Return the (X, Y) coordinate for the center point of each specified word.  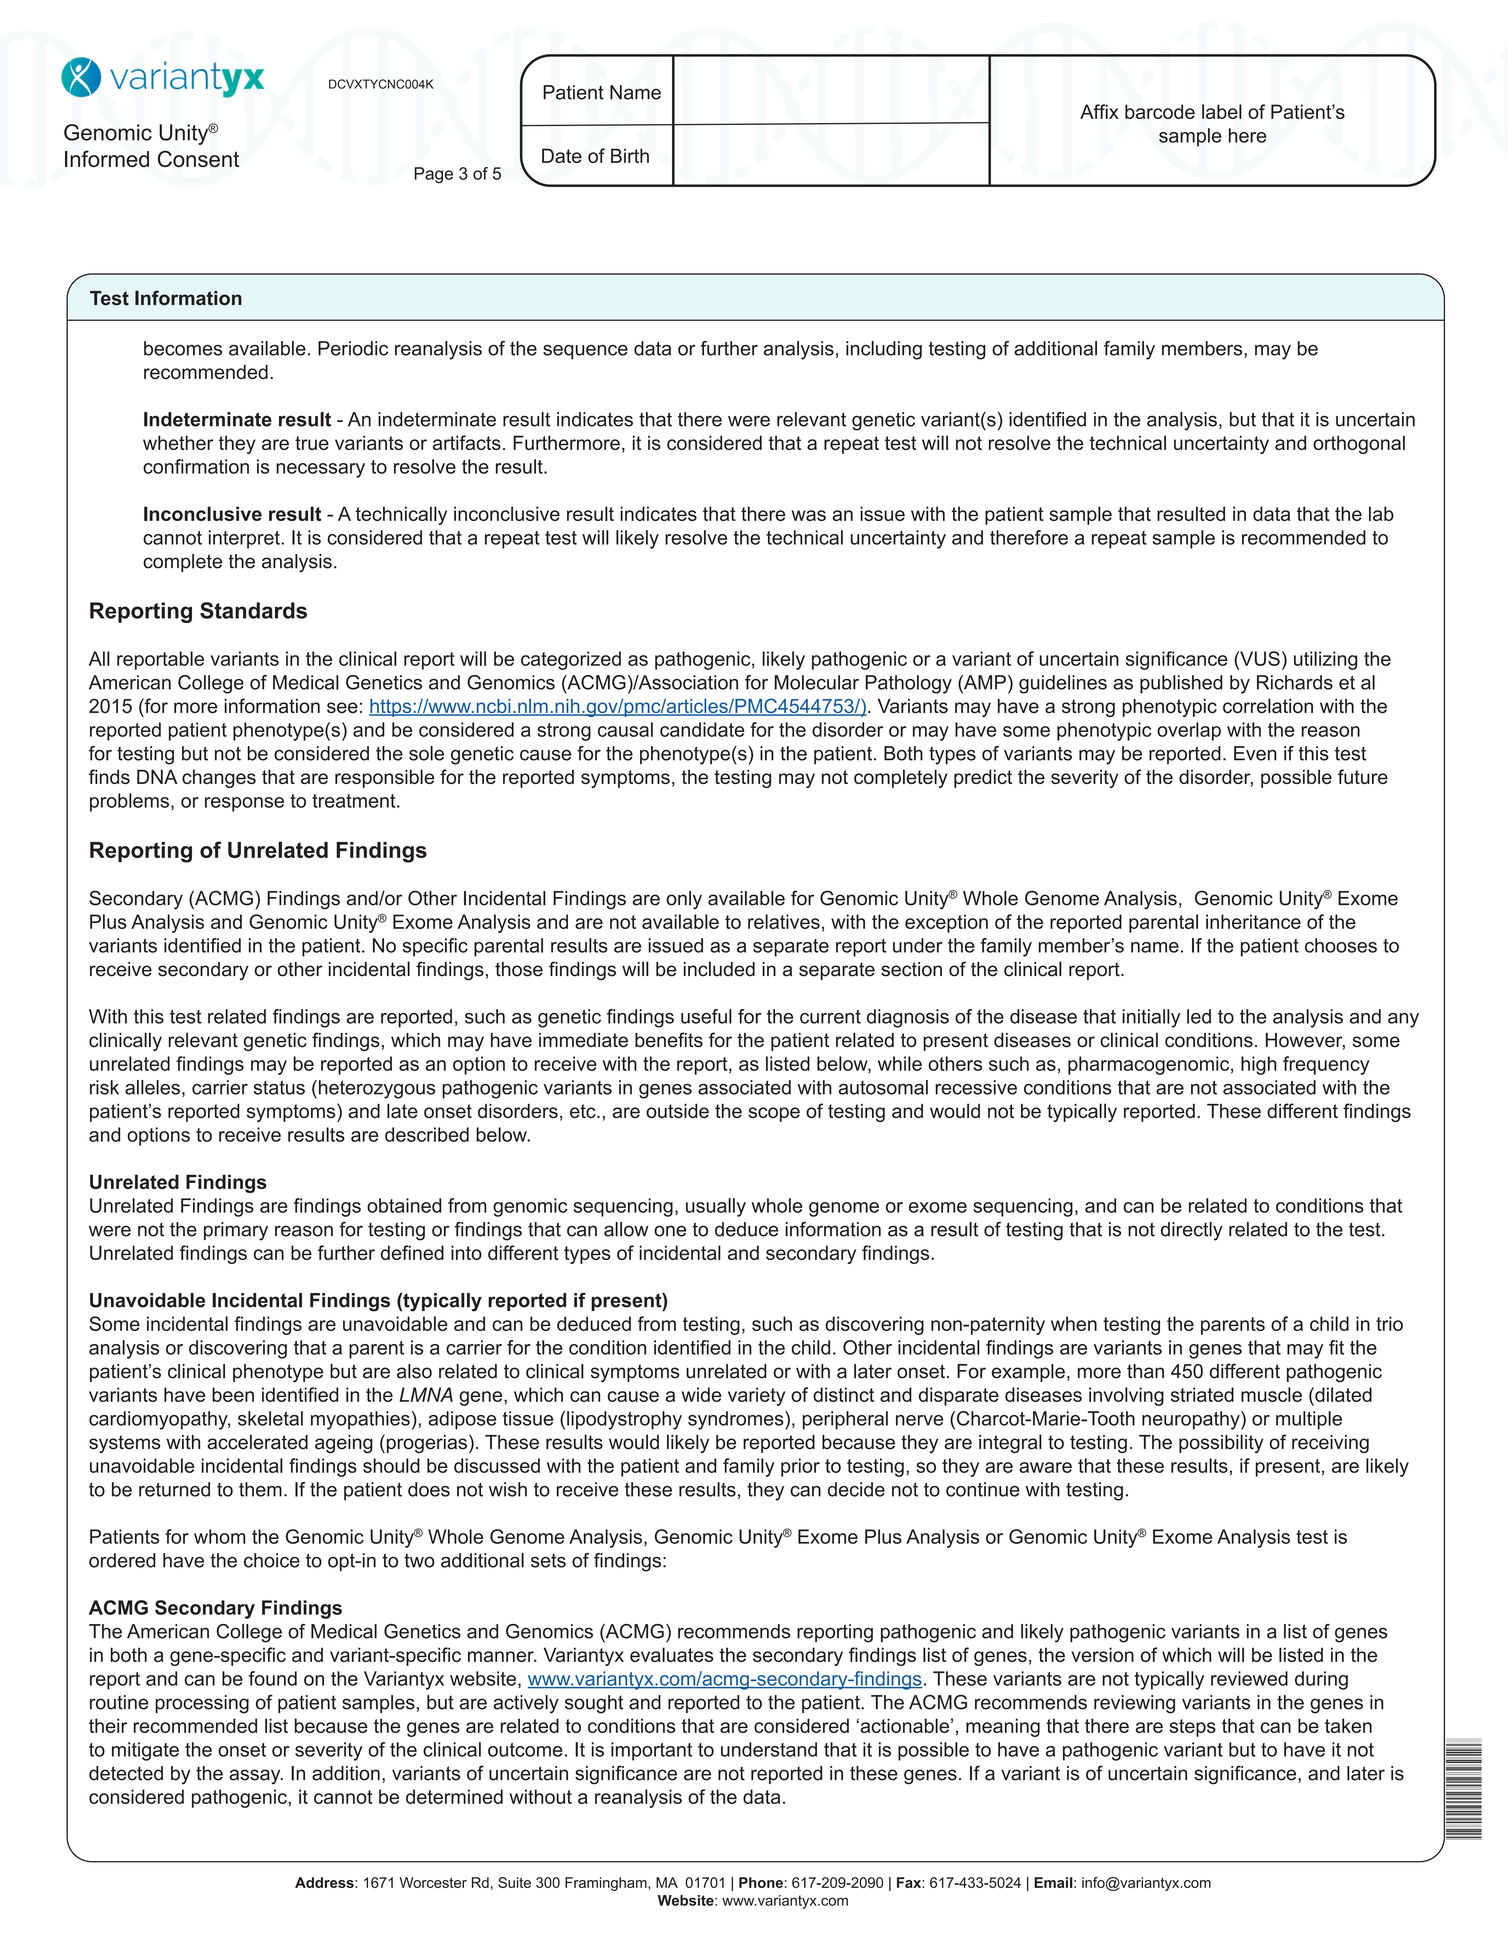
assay (256, 1776)
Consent (198, 158)
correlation (1268, 705)
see (342, 707)
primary (236, 1231)
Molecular (817, 682)
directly (1192, 1231)
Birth (630, 155)
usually (716, 1207)
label (1222, 111)
